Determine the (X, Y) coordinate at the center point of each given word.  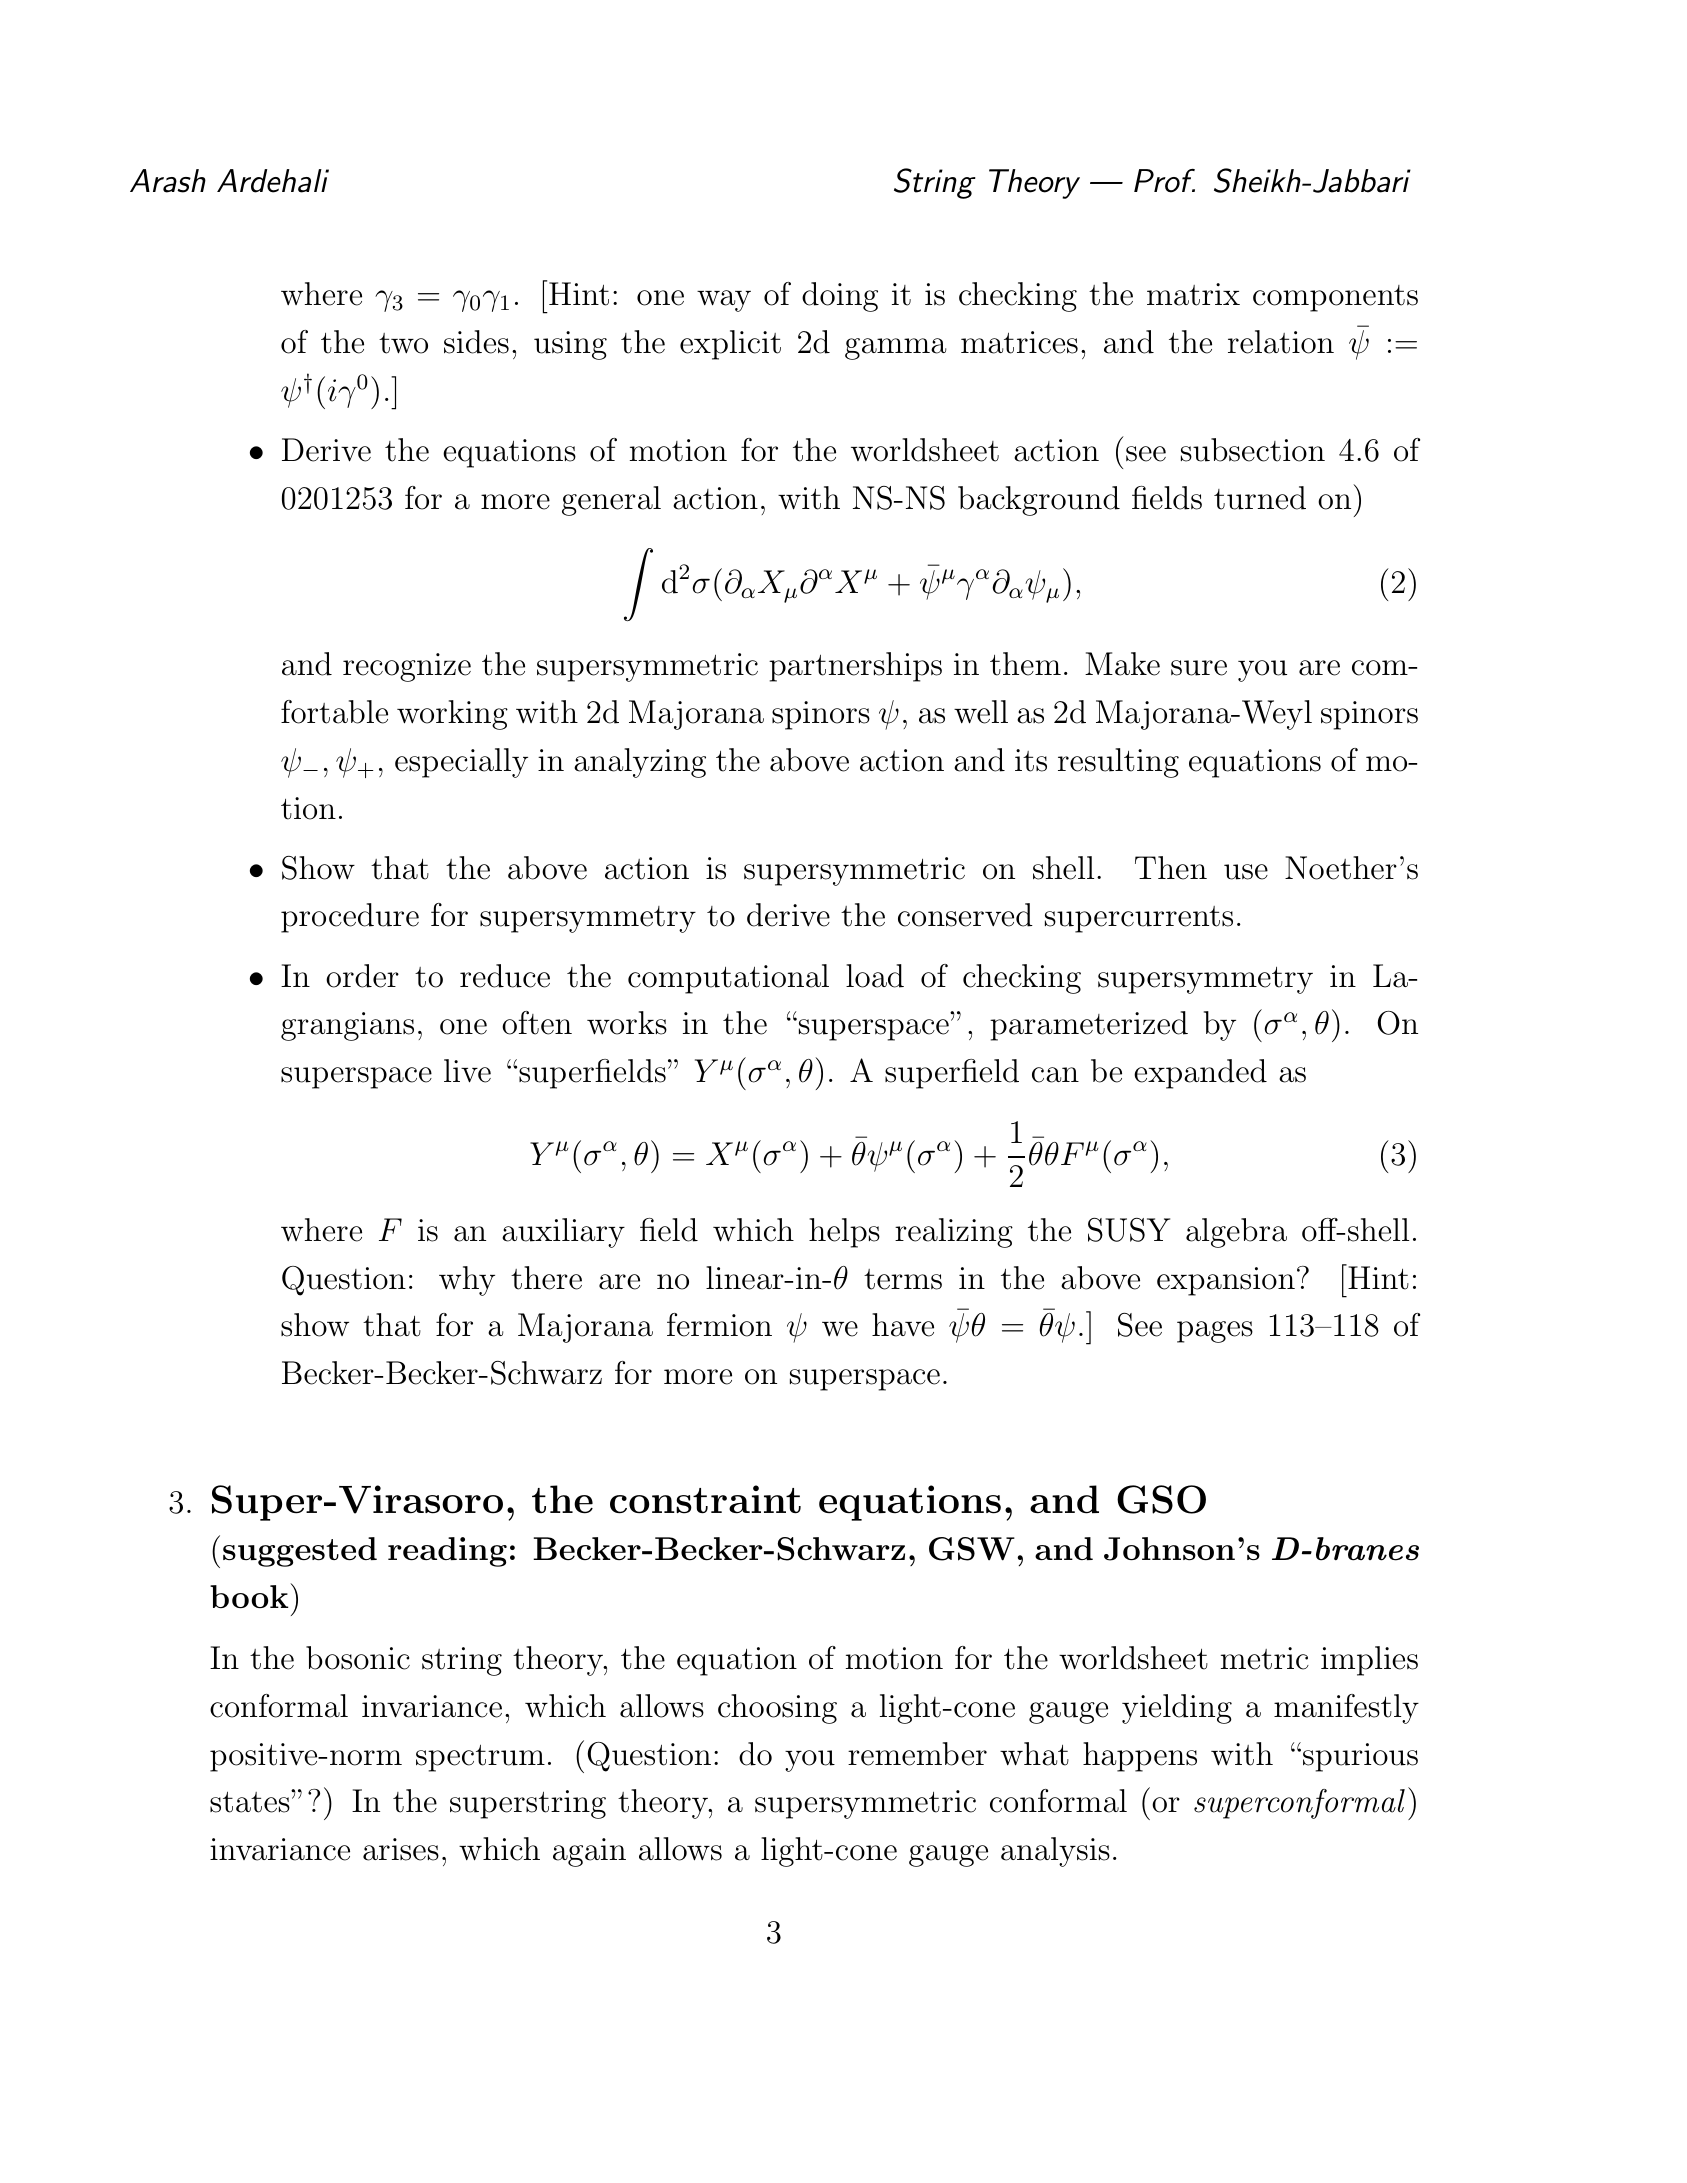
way (724, 301)
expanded (1200, 1074)
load (875, 976)
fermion (719, 1325)
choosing (777, 1709)
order (362, 976)
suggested (300, 1552)
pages (1215, 1332)
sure (1199, 668)
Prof (1164, 181)
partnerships (855, 667)
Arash (168, 181)
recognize (407, 667)
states (251, 1801)
